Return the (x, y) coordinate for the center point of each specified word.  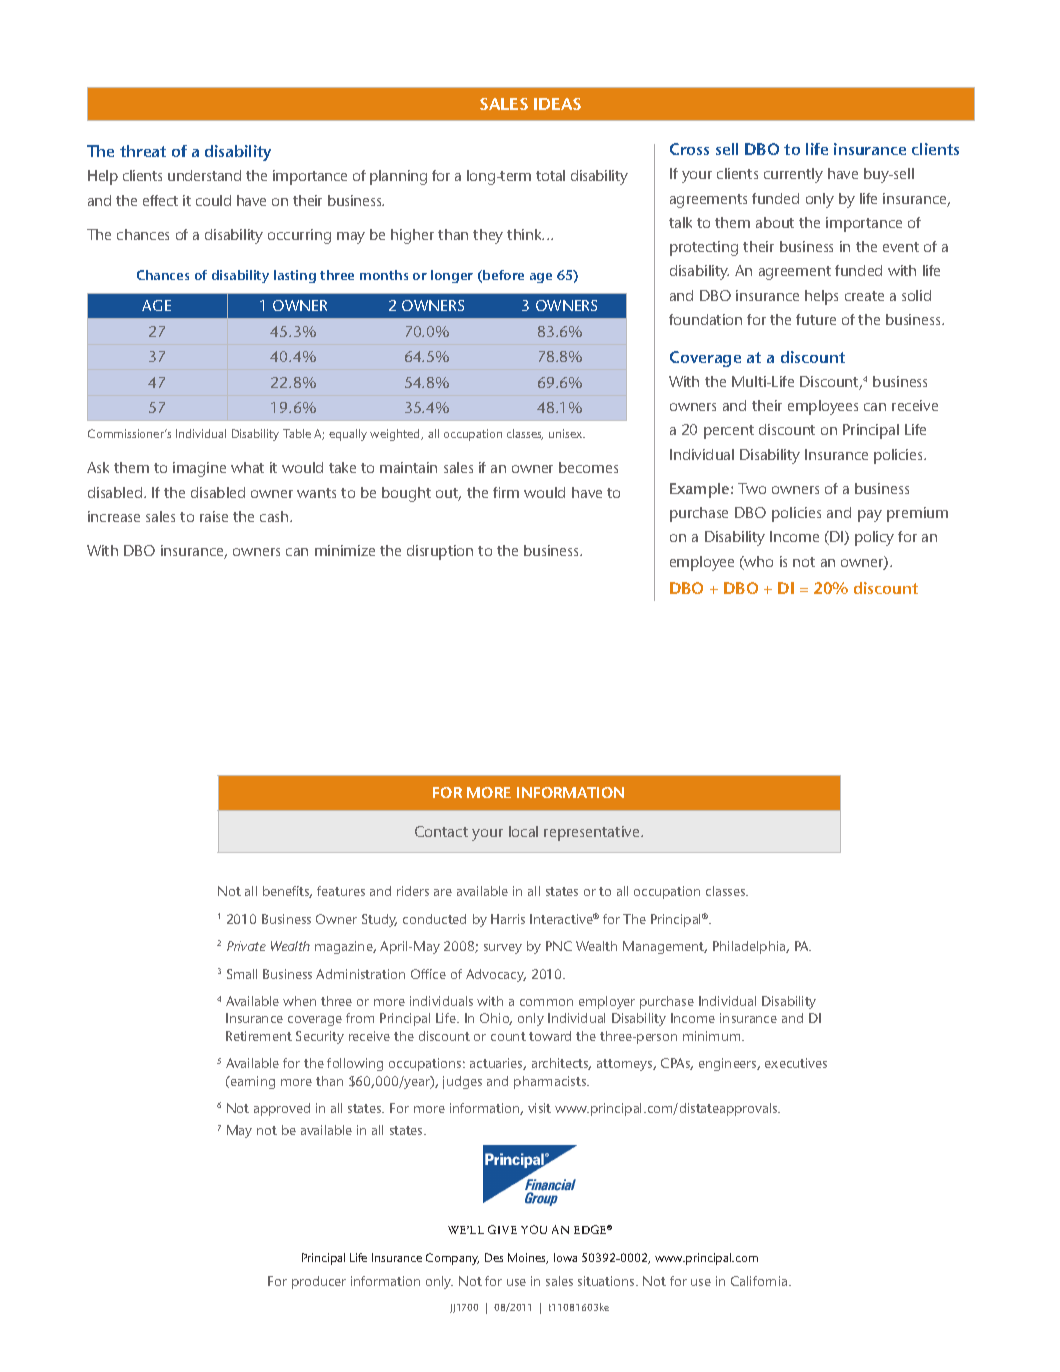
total (550, 175)
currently (793, 175)
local (523, 831)
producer (319, 1282)
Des (494, 1257)
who (758, 563)
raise (214, 516)
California (760, 1281)
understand (204, 175)
